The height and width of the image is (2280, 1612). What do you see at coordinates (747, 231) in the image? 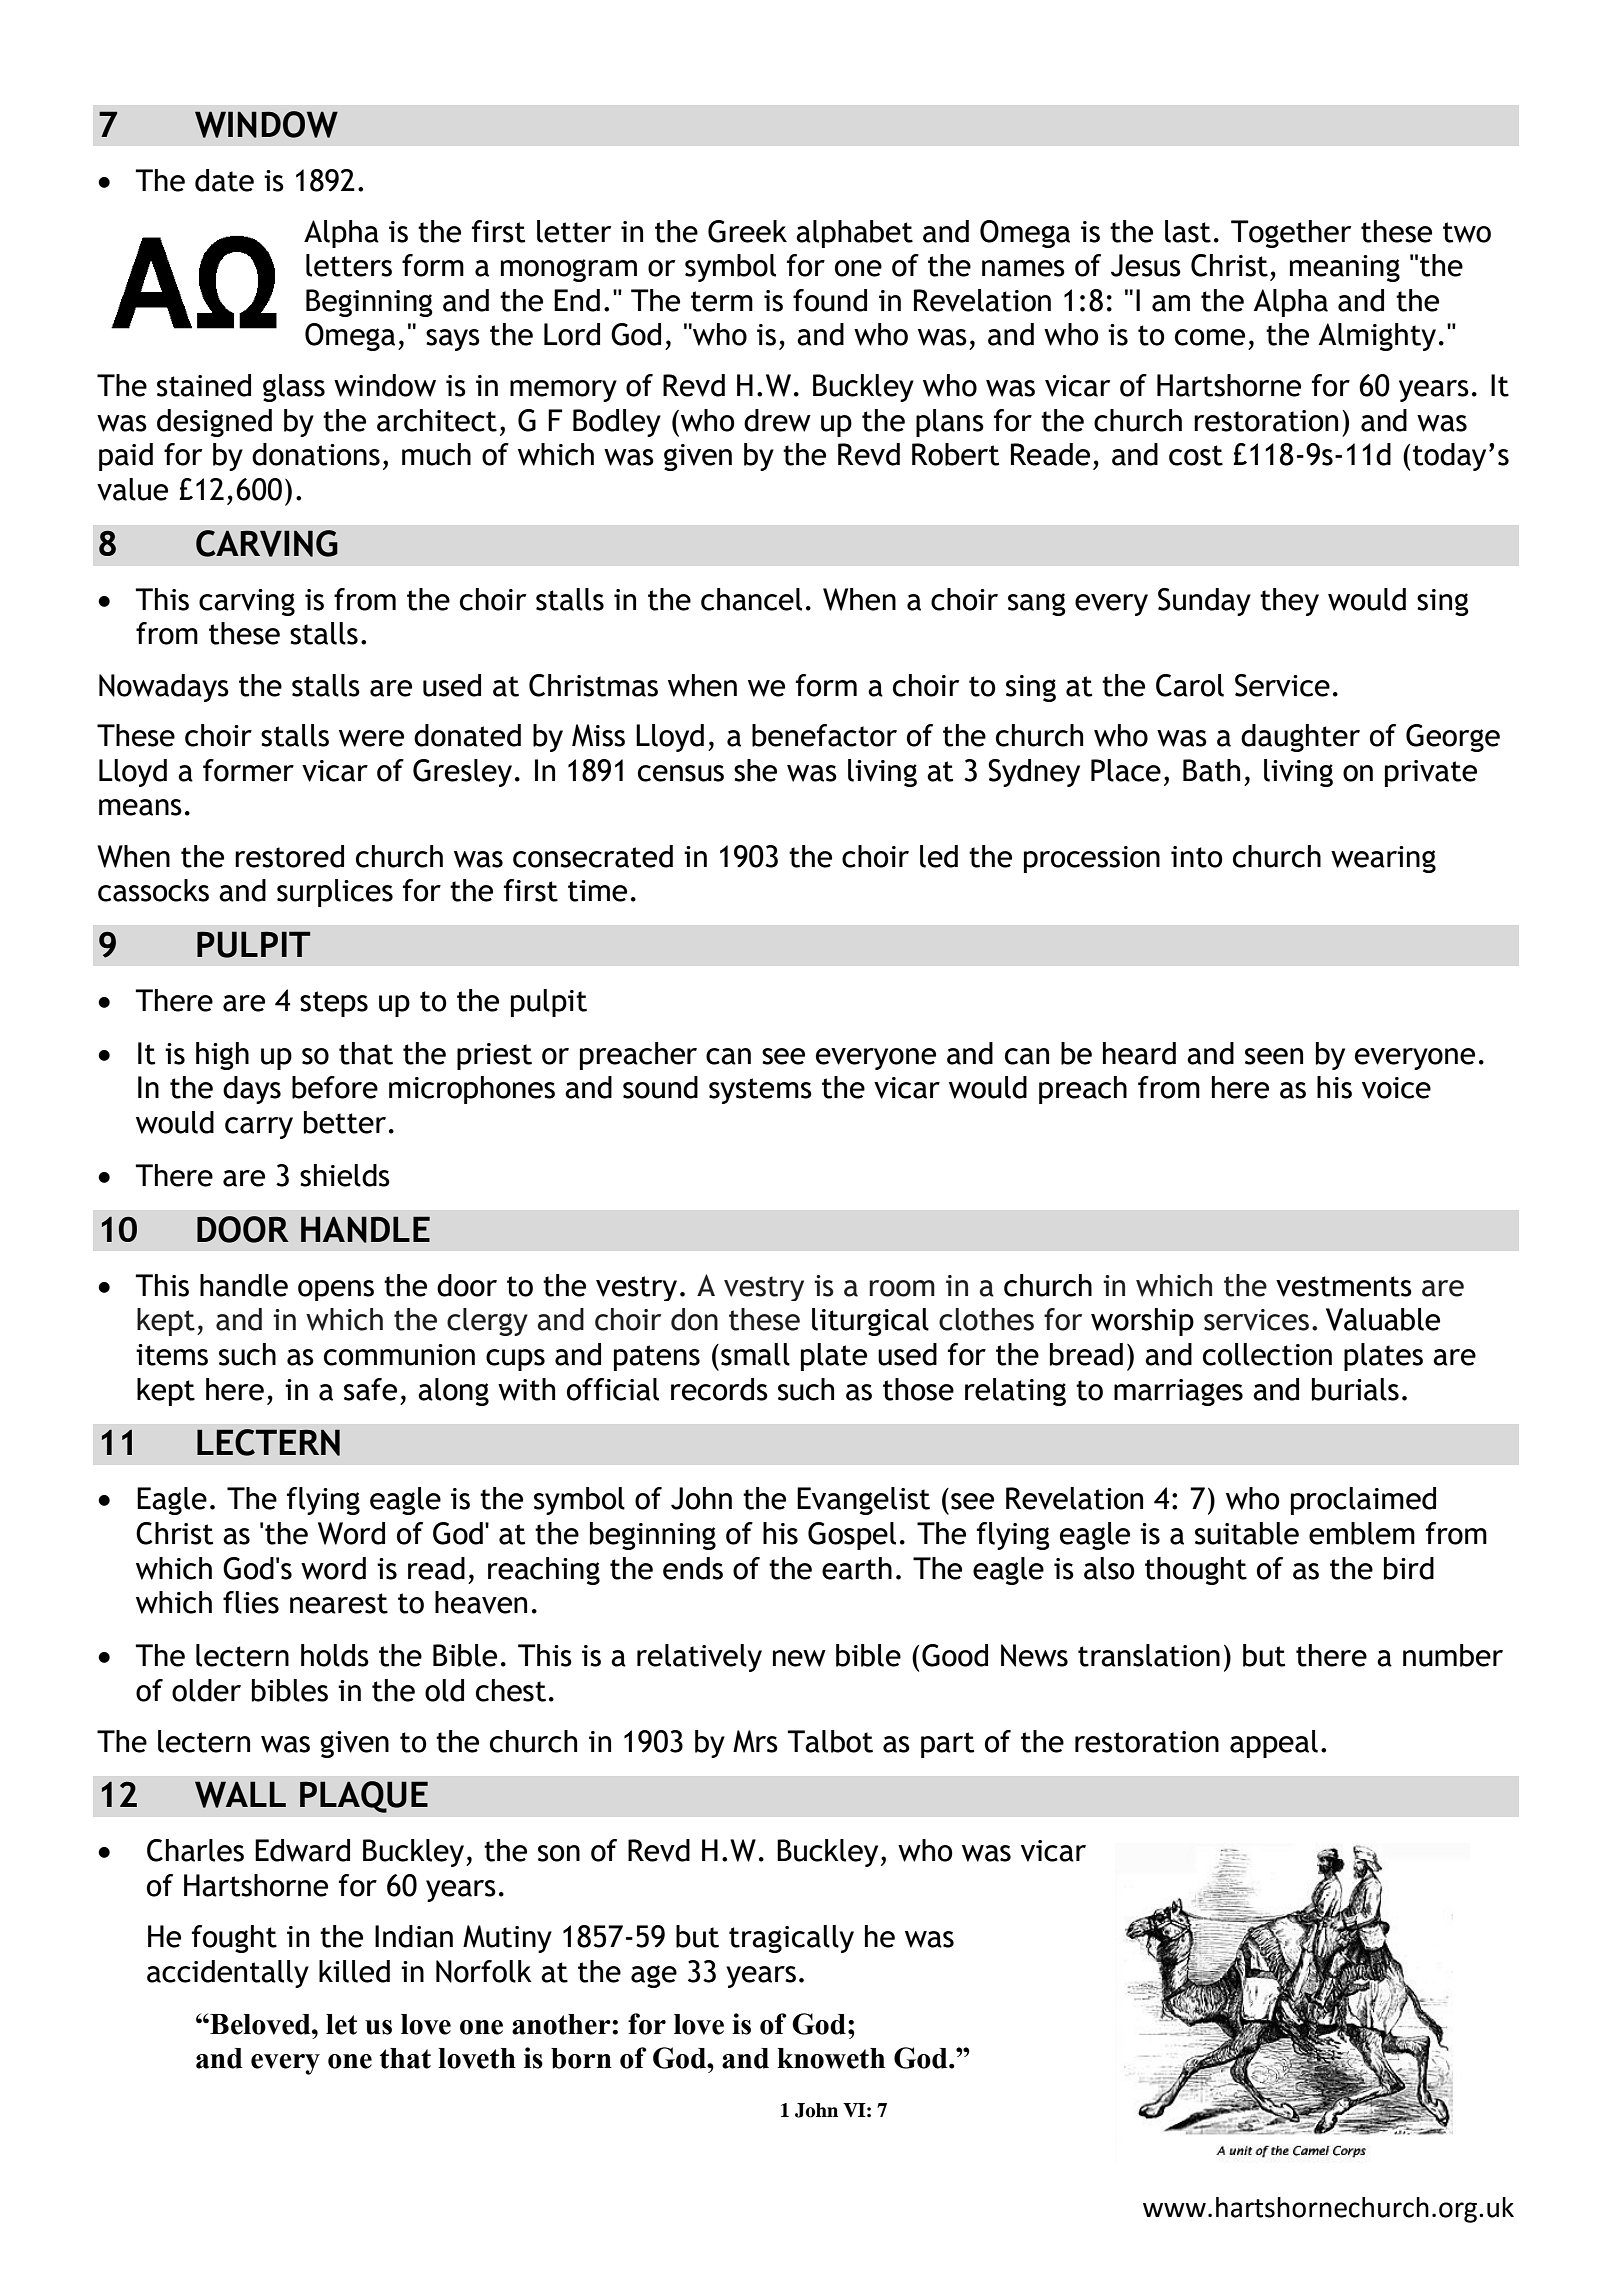
I see `Greek` at bounding box center [747, 231].
